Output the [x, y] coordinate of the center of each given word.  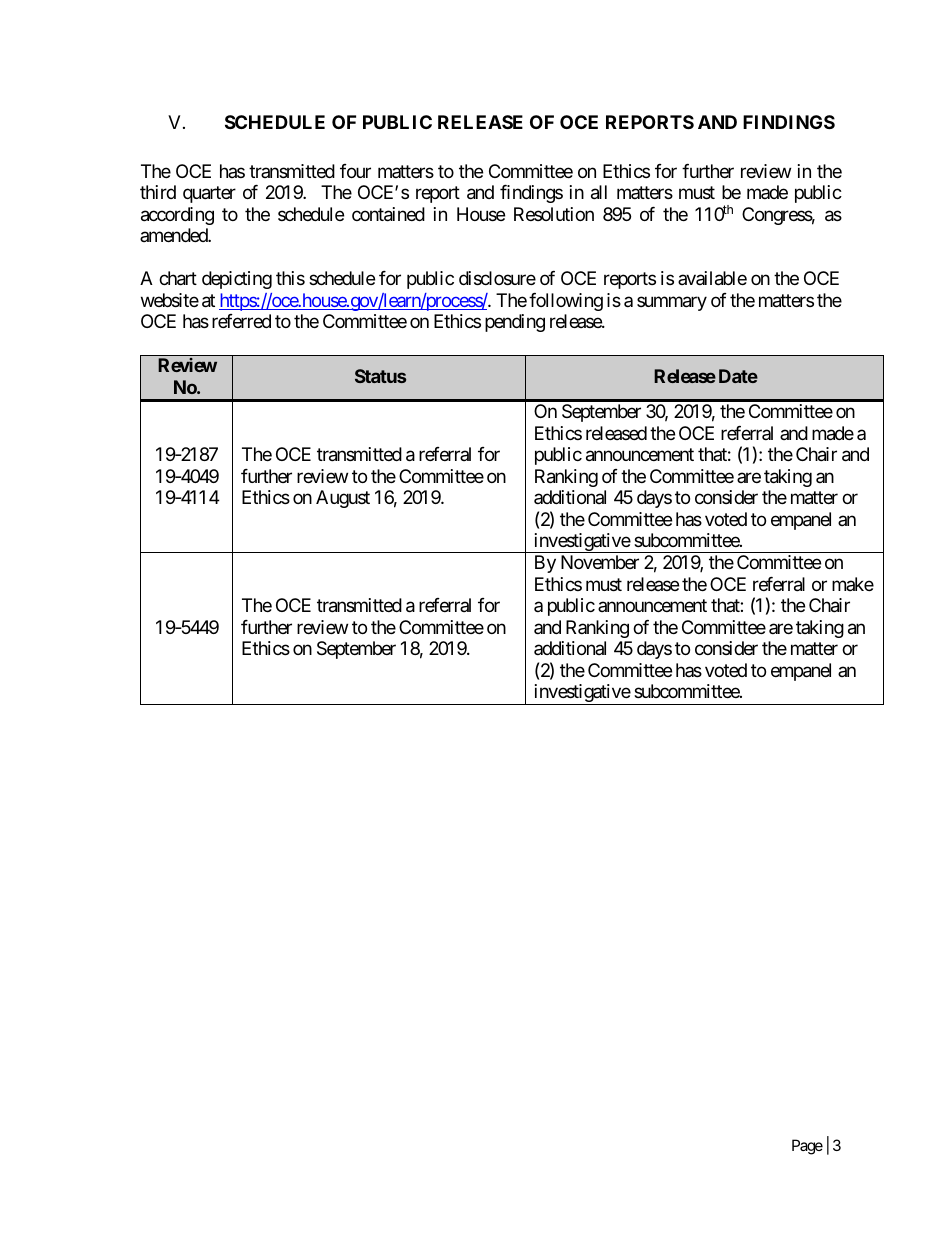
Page [807, 1147]
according [177, 216]
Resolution [554, 214]
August [343, 499]
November [600, 562]
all [599, 192]
